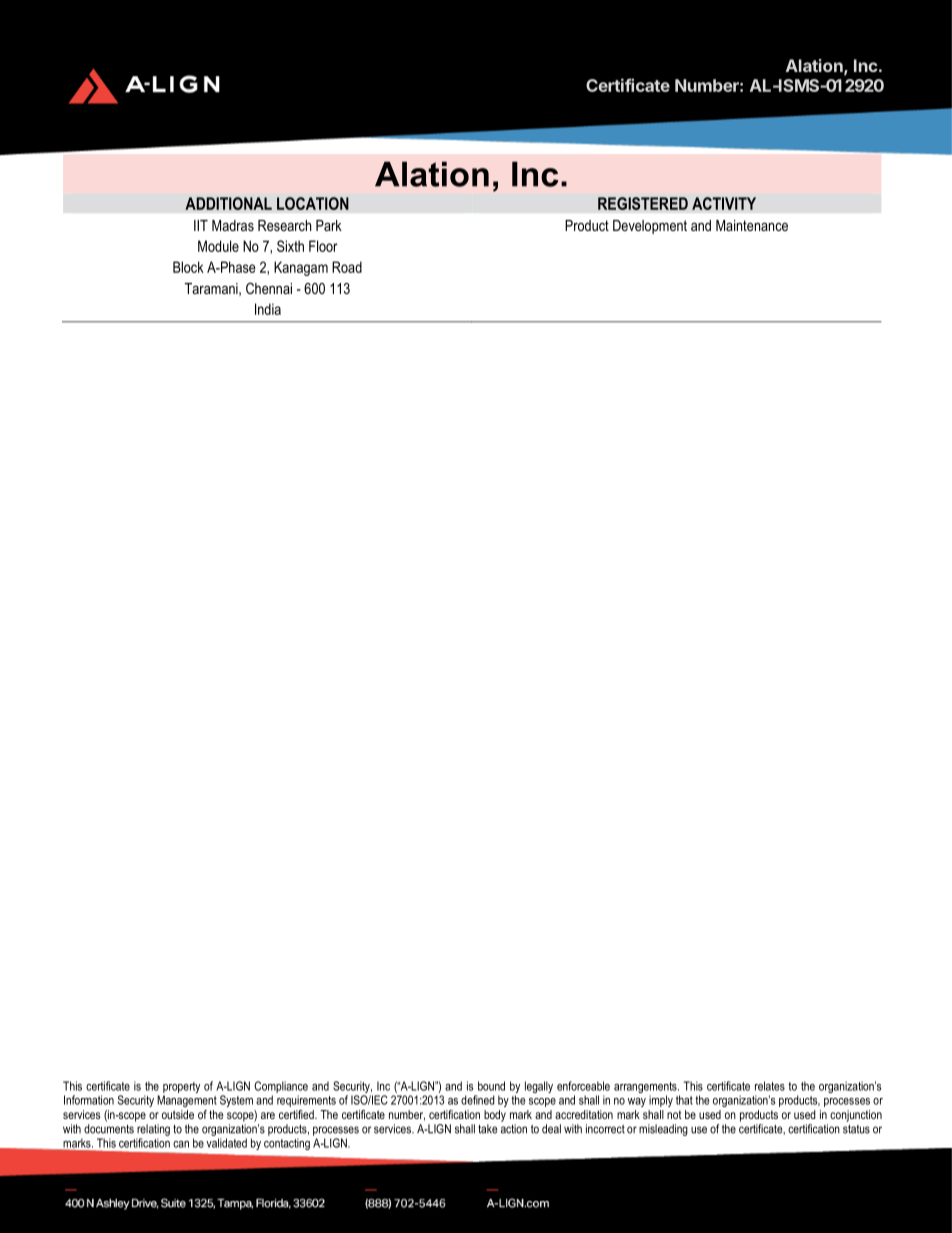 The height and width of the page is (1233, 952). I want to click on not, so click(674, 1114).
